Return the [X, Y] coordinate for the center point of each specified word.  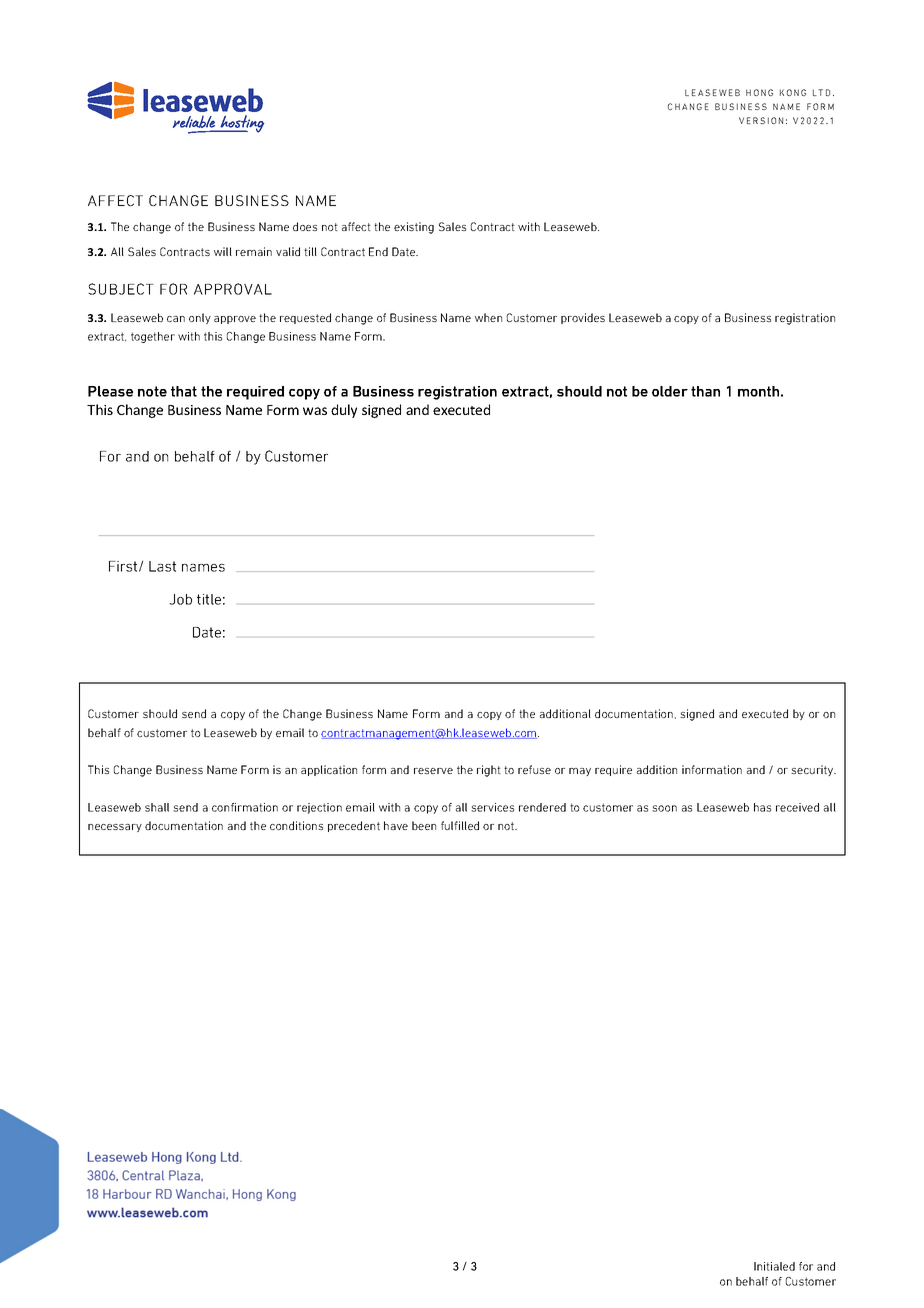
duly [344, 411]
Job [180, 599]
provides [583, 318]
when [488, 317]
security [813, 770]
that [184, 391]
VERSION [761, 120]
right [489, 771]
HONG [759, 92]
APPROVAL [233, 289]
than [705, 391]
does [305, 226]
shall [157, 807]
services [492, 807]
